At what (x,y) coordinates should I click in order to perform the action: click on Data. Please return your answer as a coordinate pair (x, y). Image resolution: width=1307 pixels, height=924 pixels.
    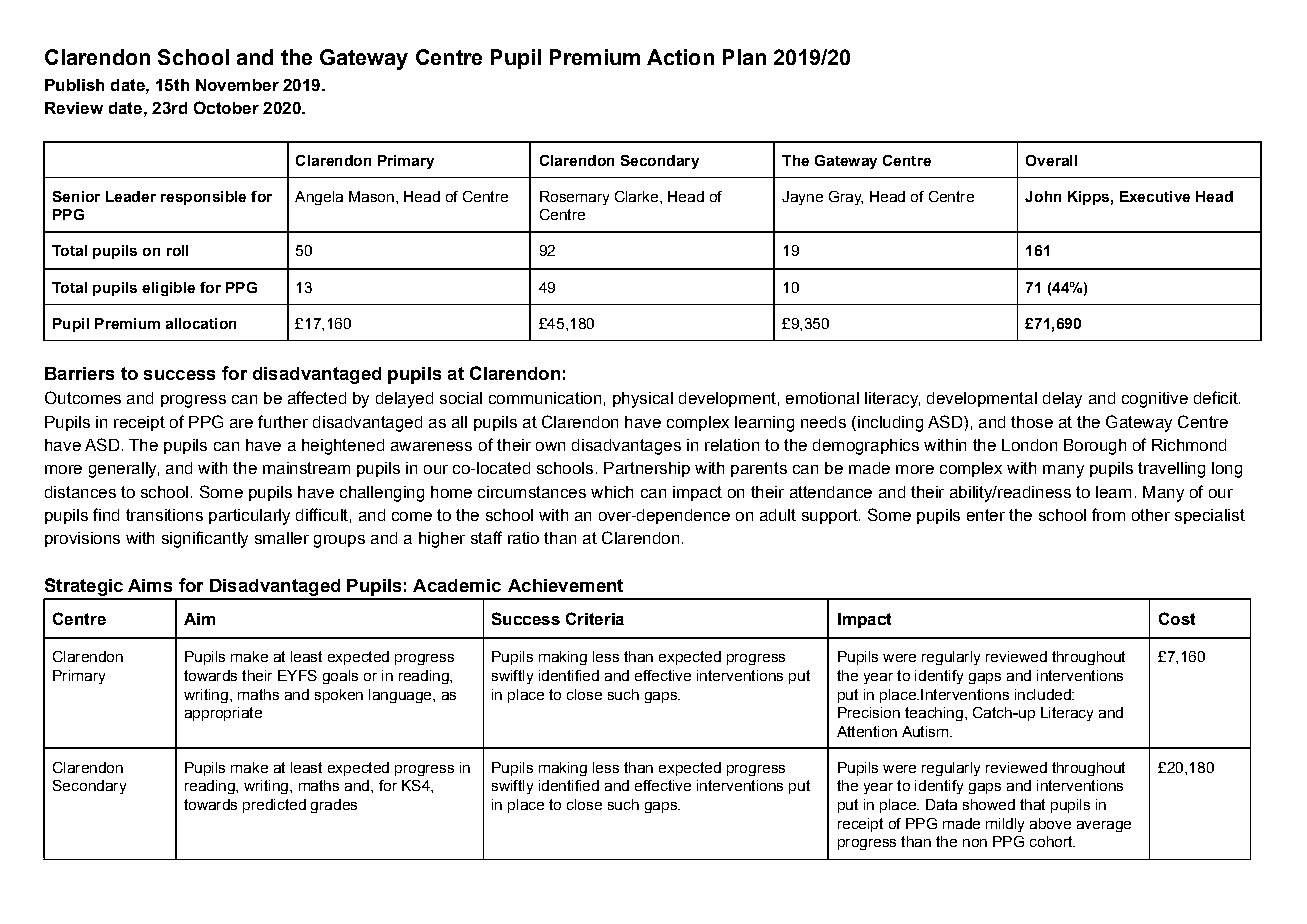
    Looking at the image, I should click on (941, 804).
